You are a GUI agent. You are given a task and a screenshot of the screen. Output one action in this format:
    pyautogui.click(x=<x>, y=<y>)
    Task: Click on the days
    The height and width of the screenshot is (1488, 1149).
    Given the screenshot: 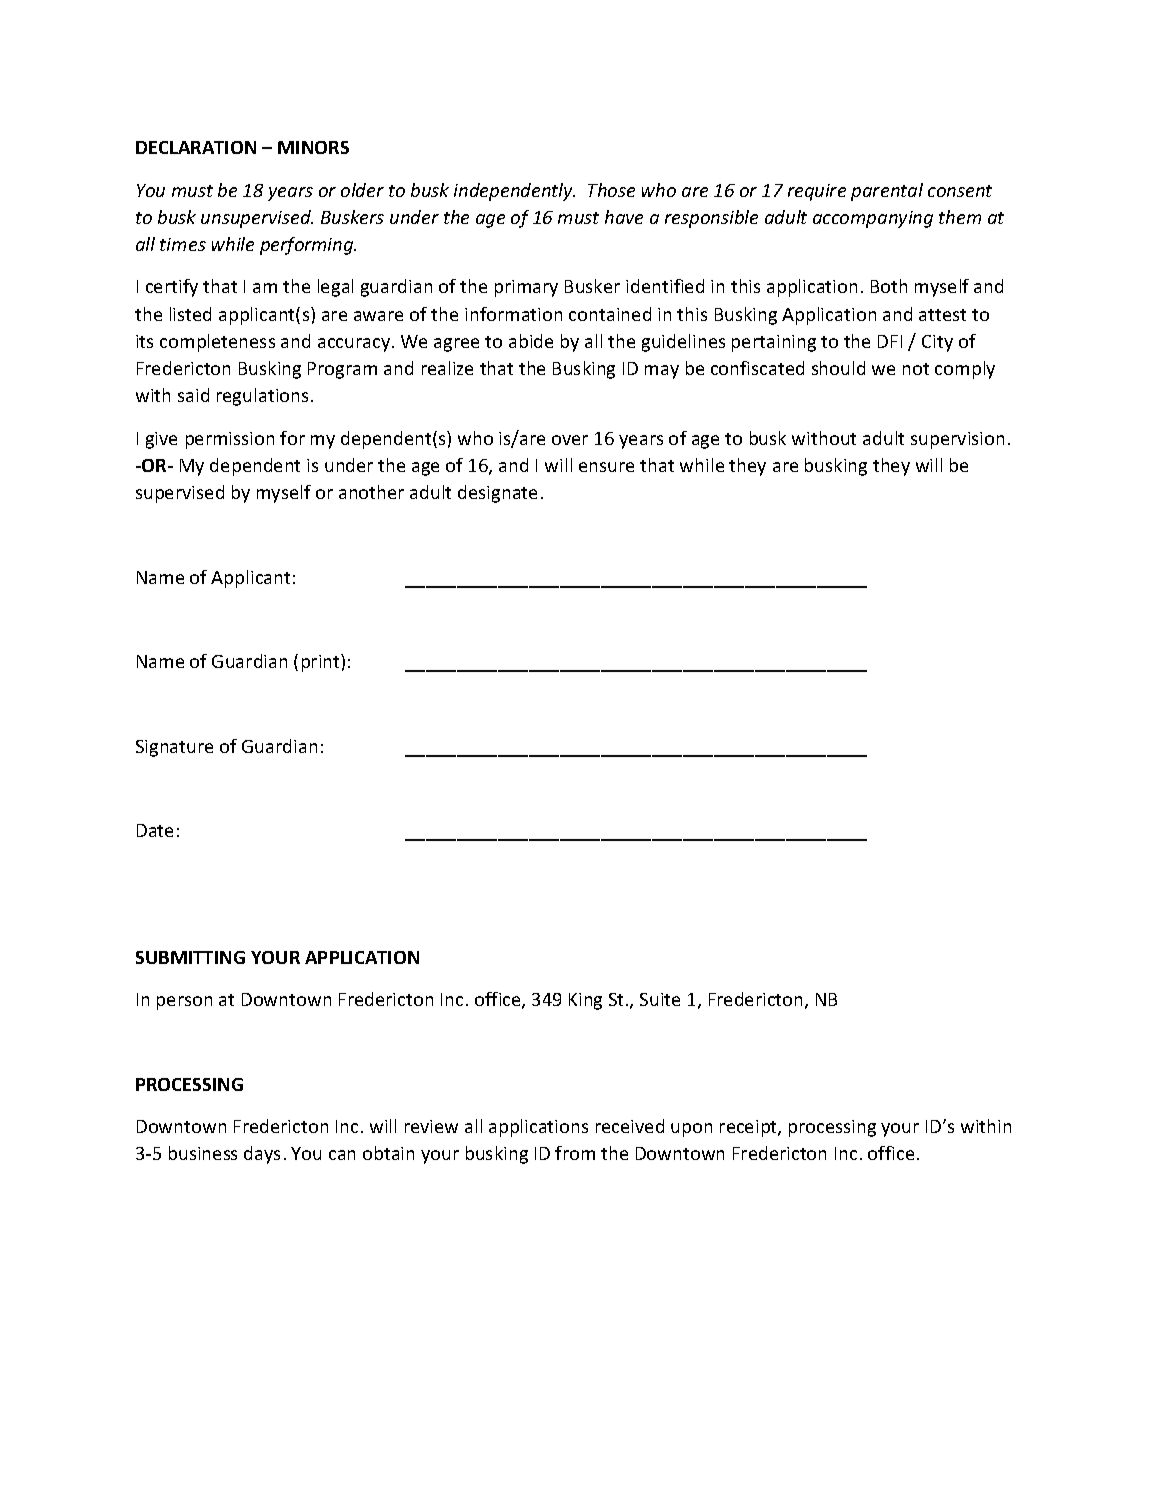 What is the action you would take?
    pyautogui.click(x=262, y=1155)
